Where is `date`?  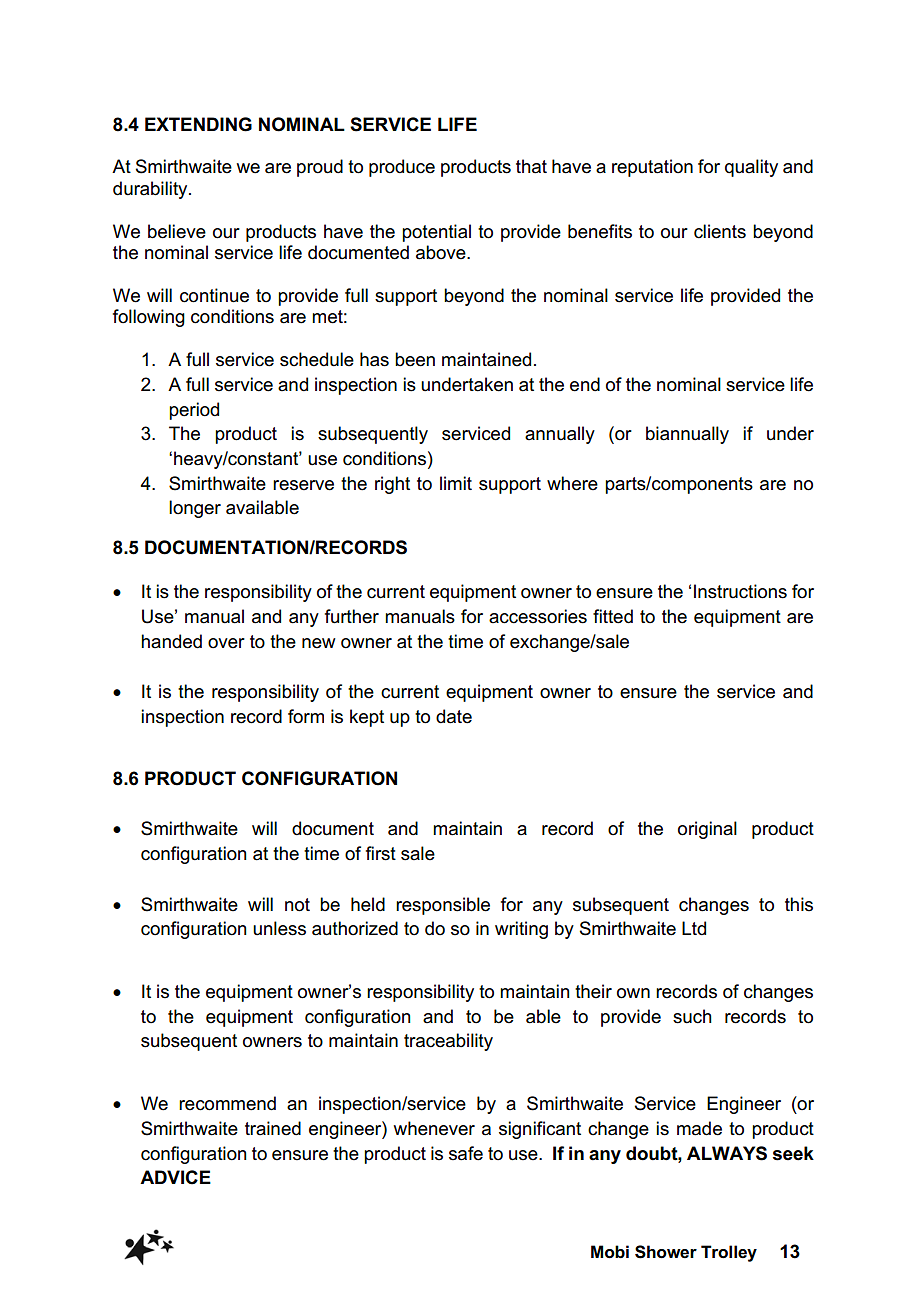
date is located at coordinates (454, 716).
